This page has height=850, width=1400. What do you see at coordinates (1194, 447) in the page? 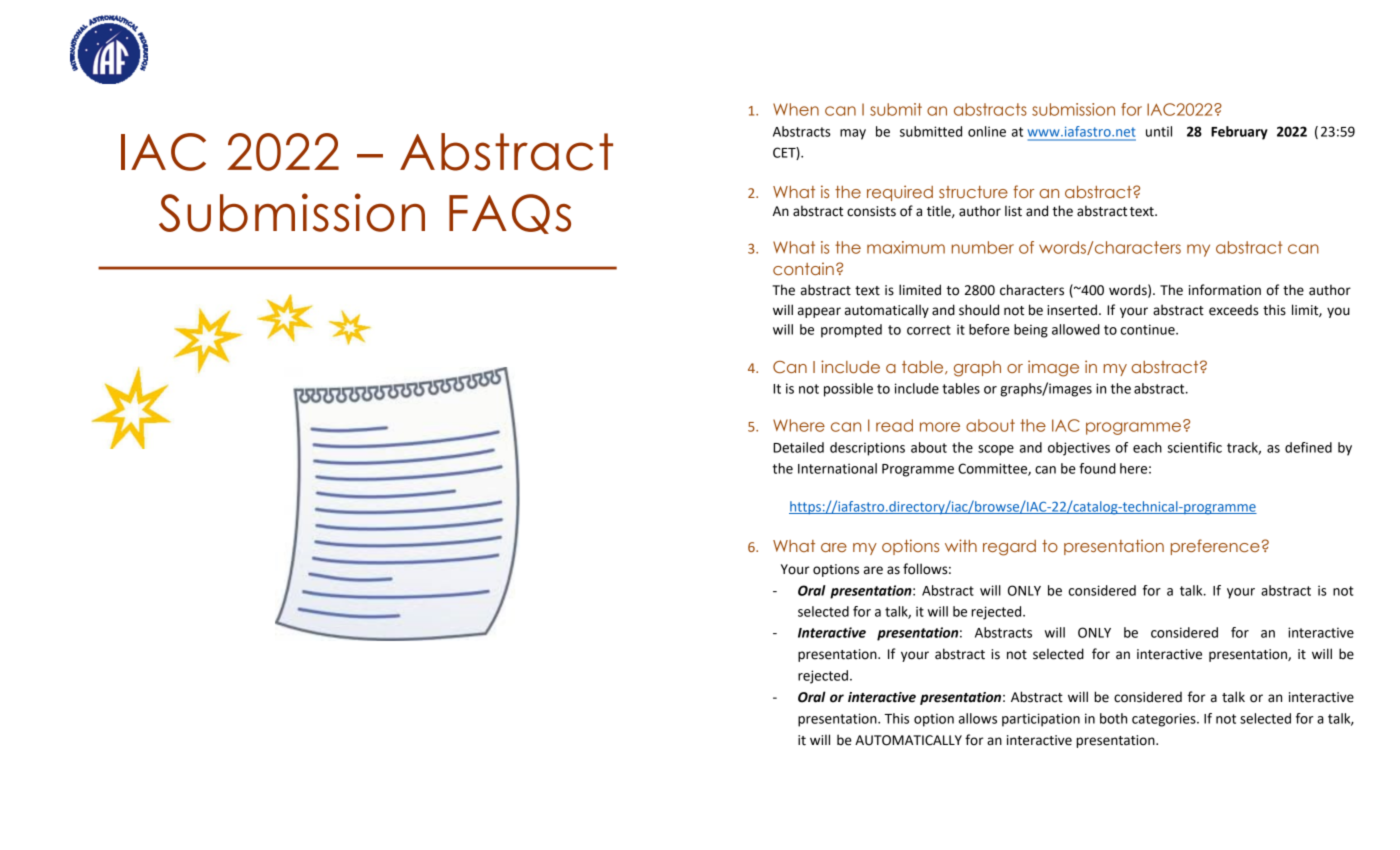
I see `scientific` at bounding box center [1194, 447].
